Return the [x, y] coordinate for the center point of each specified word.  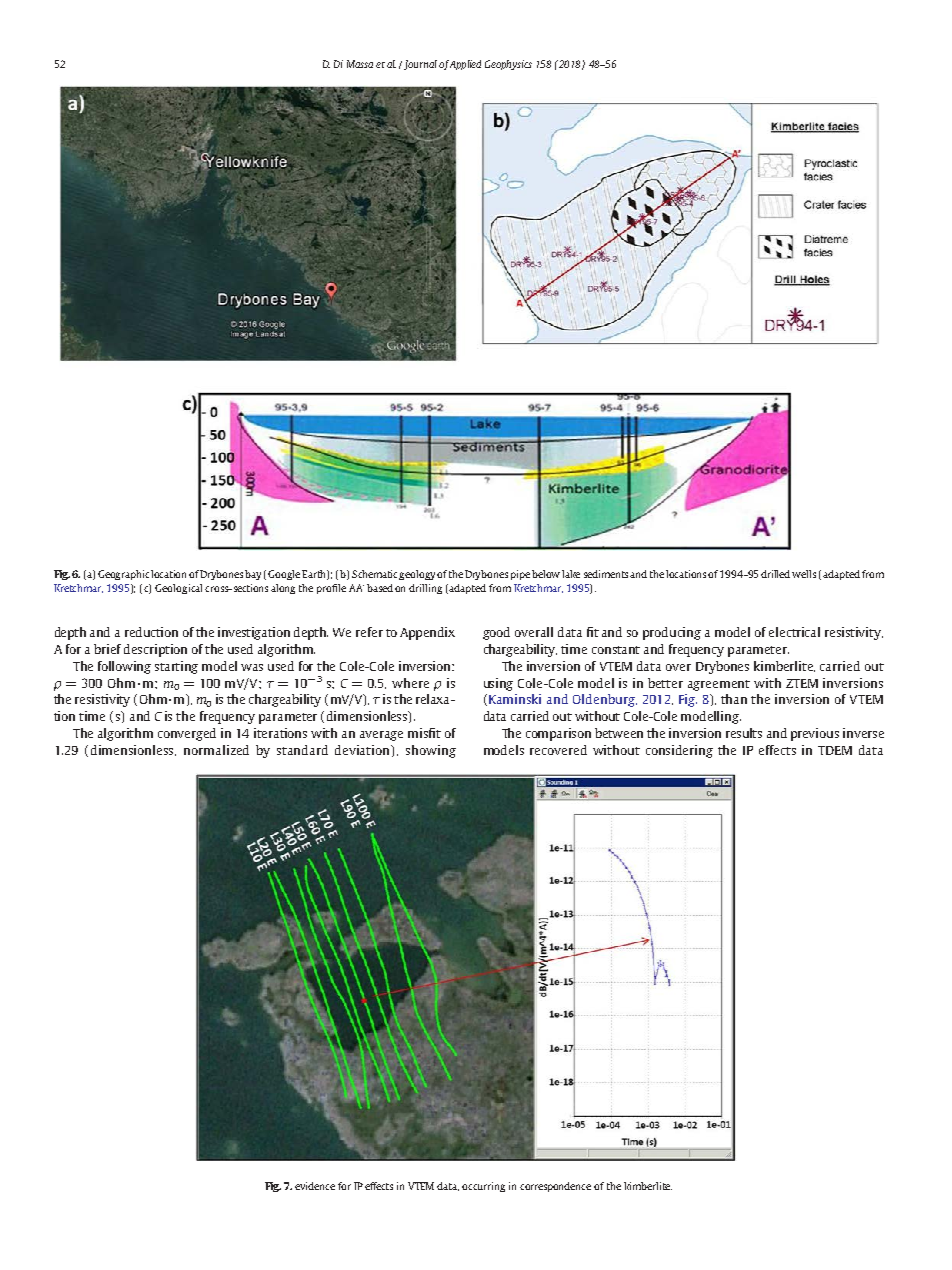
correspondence [555, 1187]
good [496, 633]
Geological [178, 589]
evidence [315, 1186]
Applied [465, 65]
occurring [483, 1187]
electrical [794, 632]
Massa [360, 64]
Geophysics [508, 65]
